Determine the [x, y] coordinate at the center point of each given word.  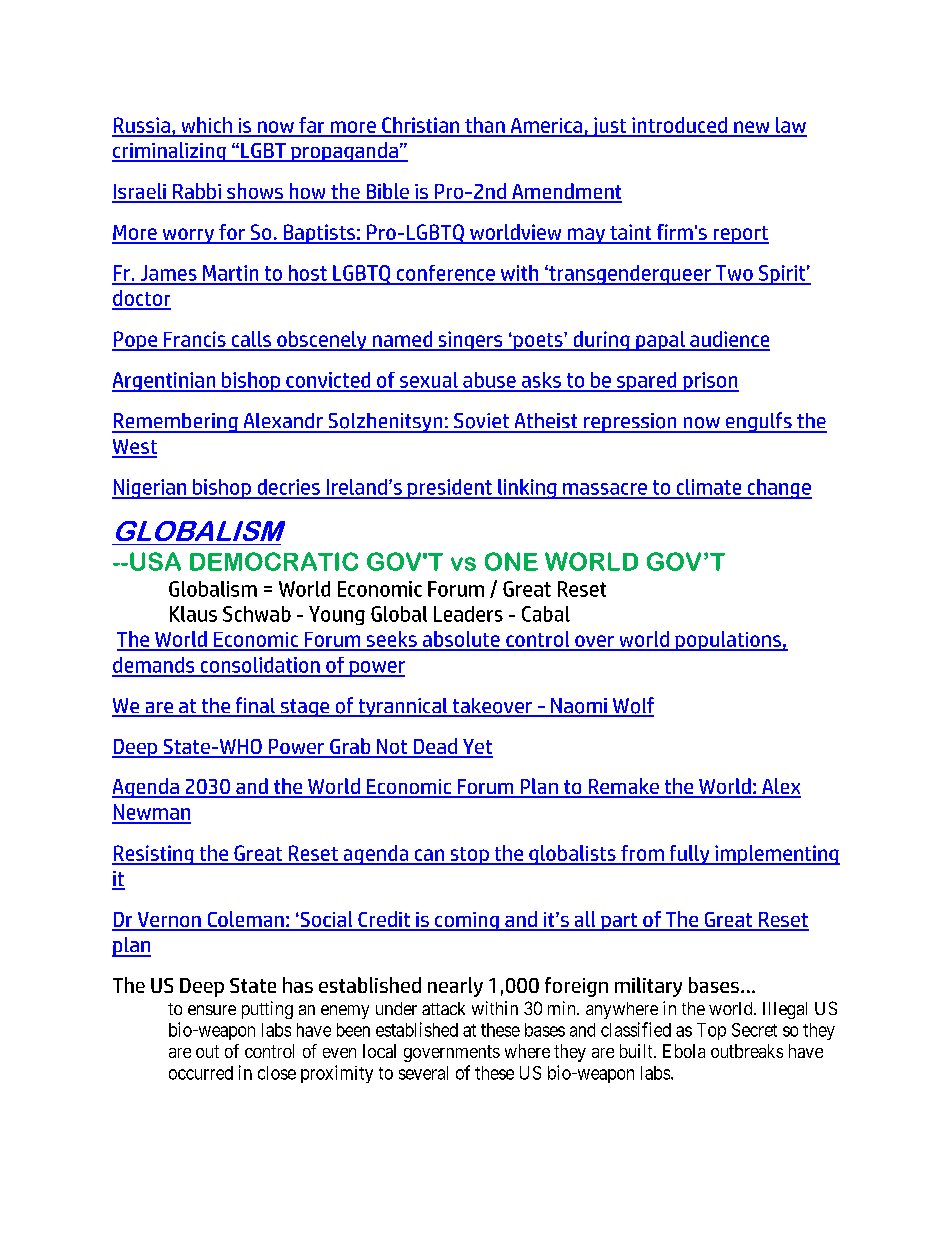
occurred [201, 1073]
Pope [135, 341]
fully [689, 855]
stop [469, 856]
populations [728, 641]
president [449, 489]
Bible [387, 192]
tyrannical [403, 707]
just [609, 127]
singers [470, 341]
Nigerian [150, 489]
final [255, 706]
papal [660, 341]
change [778, 489]
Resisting [154, 855]
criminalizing [170, 152]
